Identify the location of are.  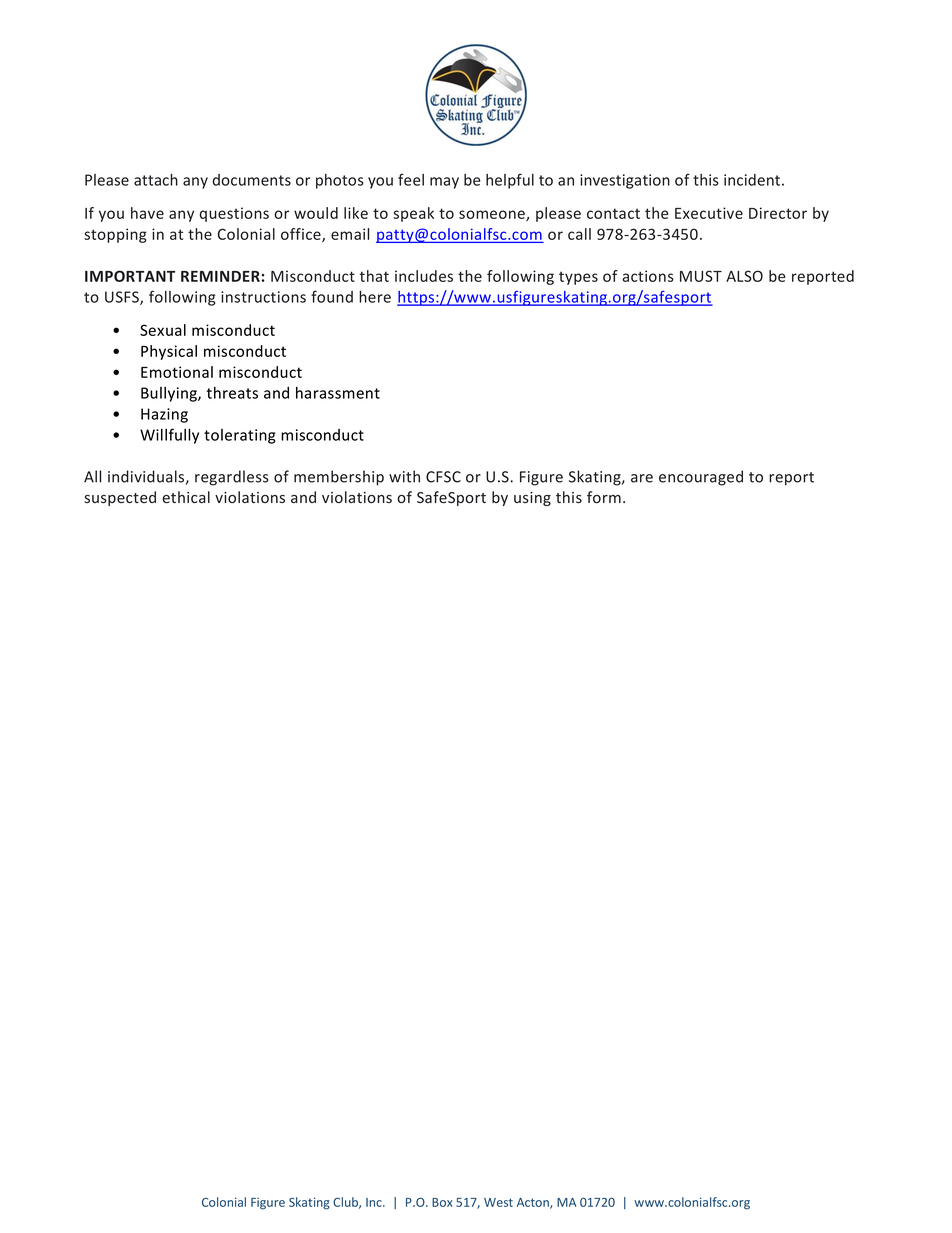
(642, 478).
